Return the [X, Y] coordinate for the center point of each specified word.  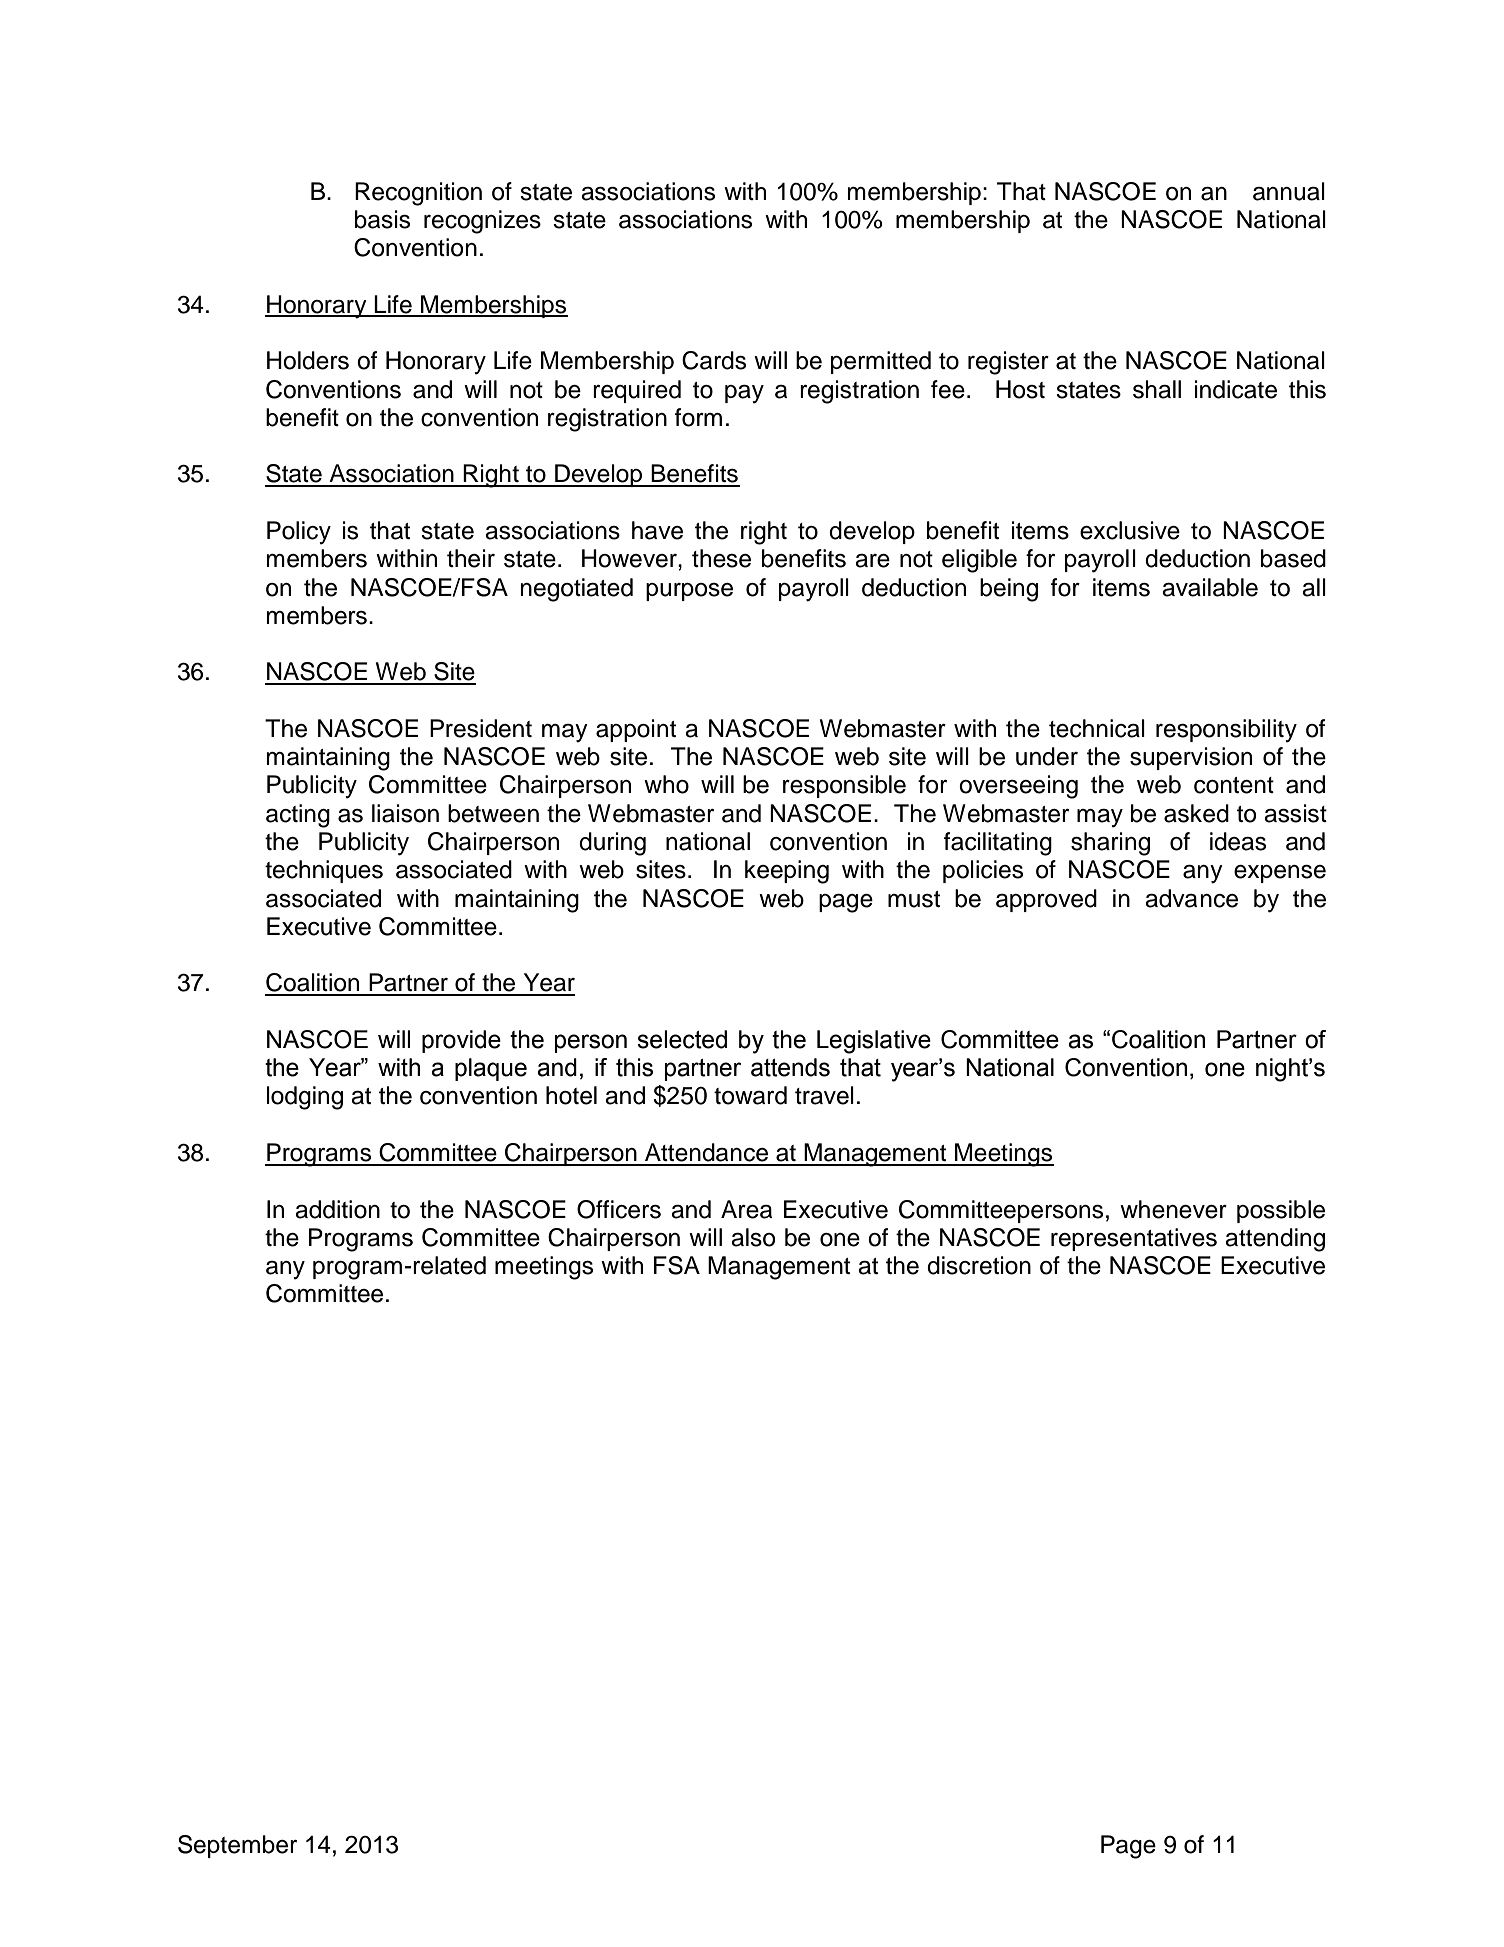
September [237, 1846]
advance [1191, 898]
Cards [714, 360]
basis [382, 219]
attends [790, 1067]
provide [461, 1041]
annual [1289, 191]
